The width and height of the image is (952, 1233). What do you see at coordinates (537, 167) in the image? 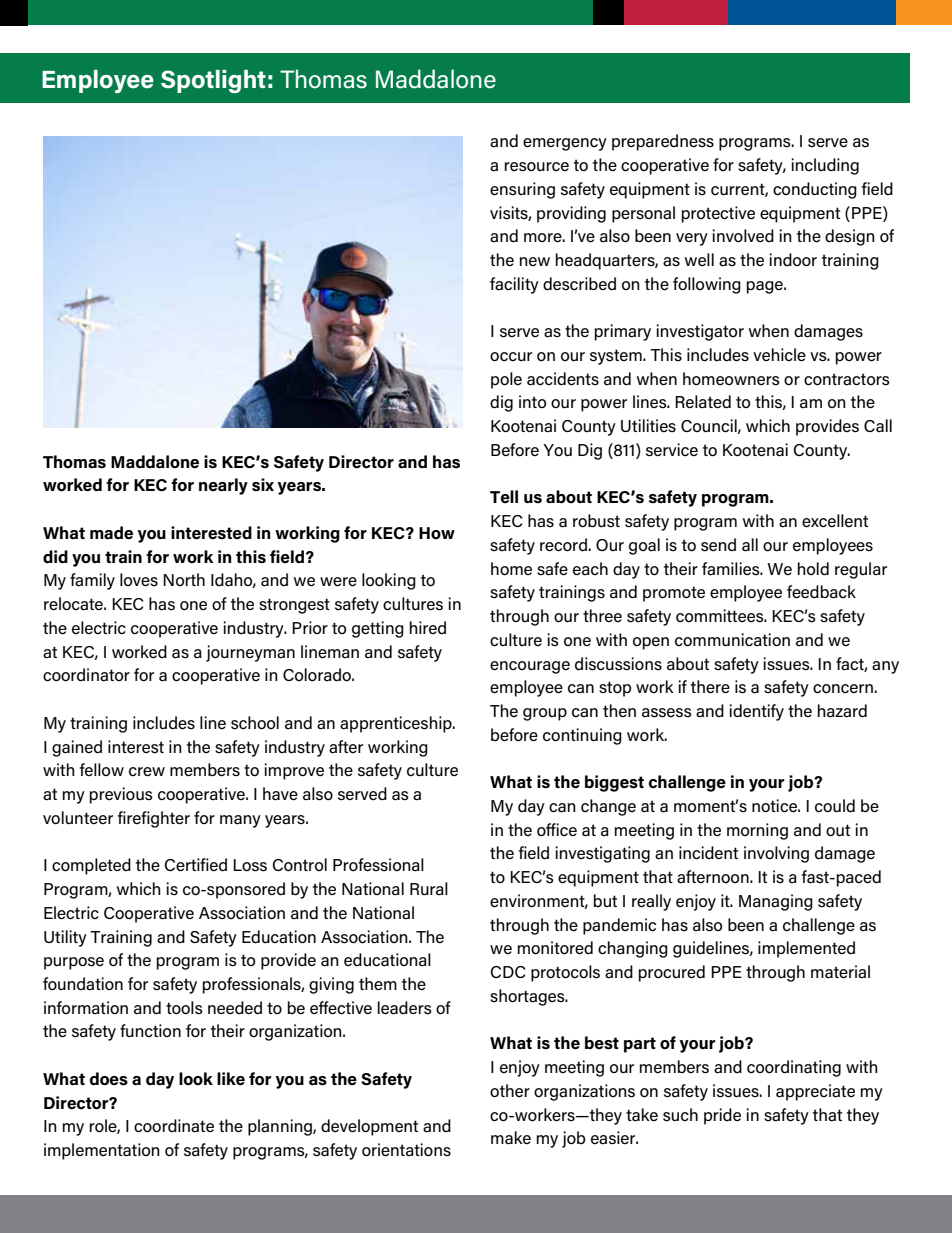
I see `resource` at bounding box center [537, 167].
